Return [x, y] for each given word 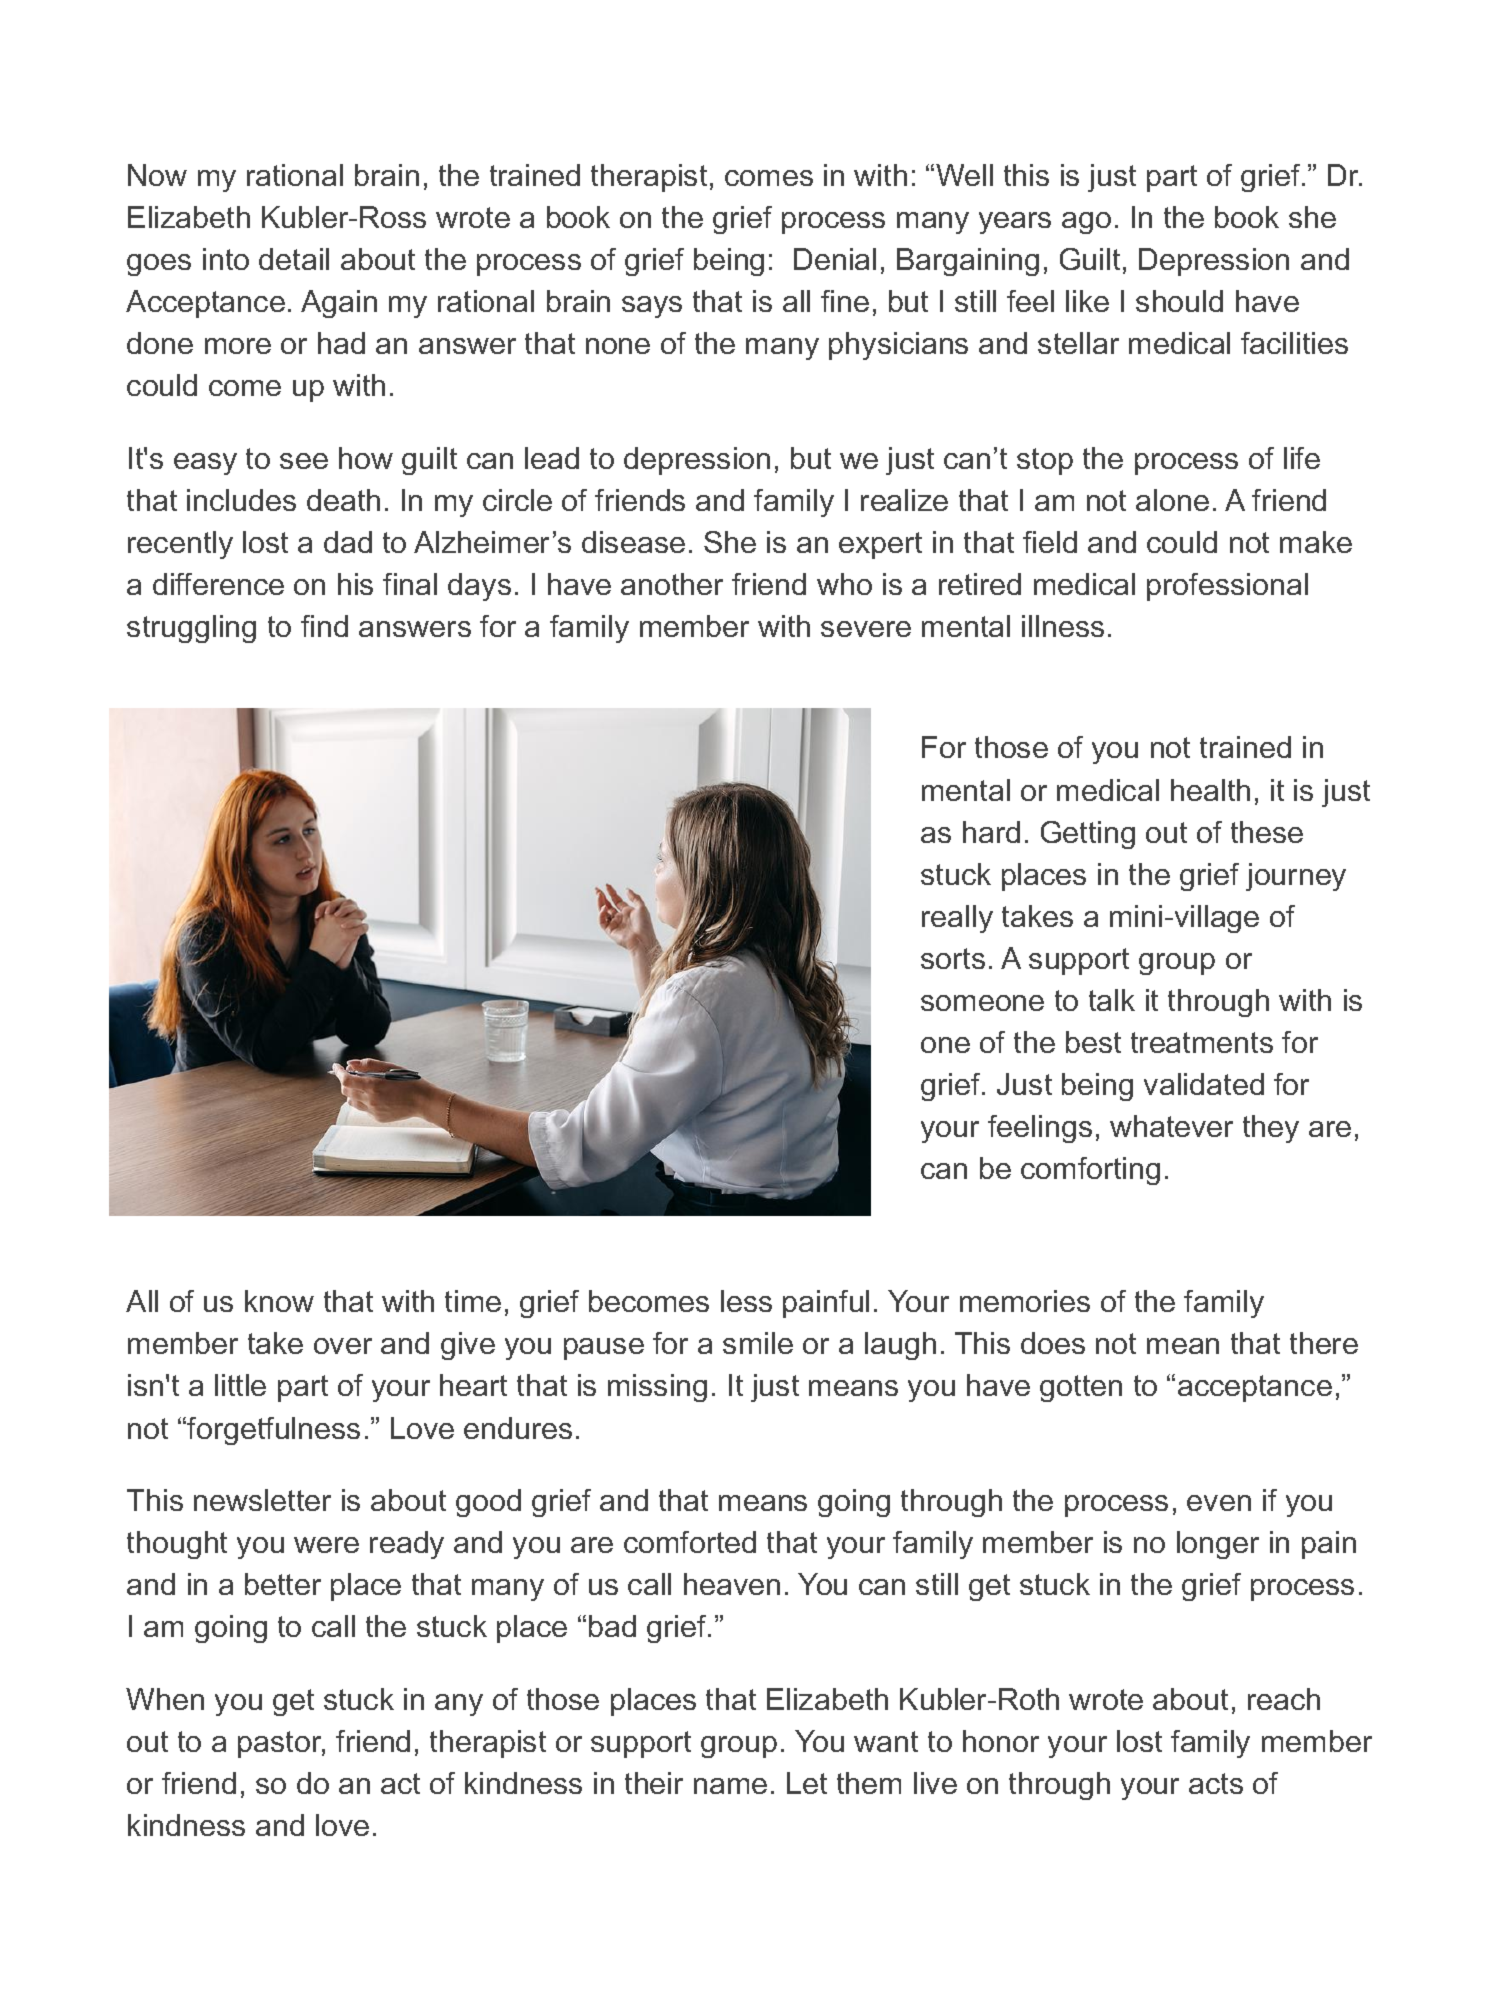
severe [866, 629]
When [165, 1699]
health [1210, 790]
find [324, 626]
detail [294, 259]
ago [1086, 223]
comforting [1090, 1171]
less [746, 1301]
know [279, 1301]
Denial [835, 259]
